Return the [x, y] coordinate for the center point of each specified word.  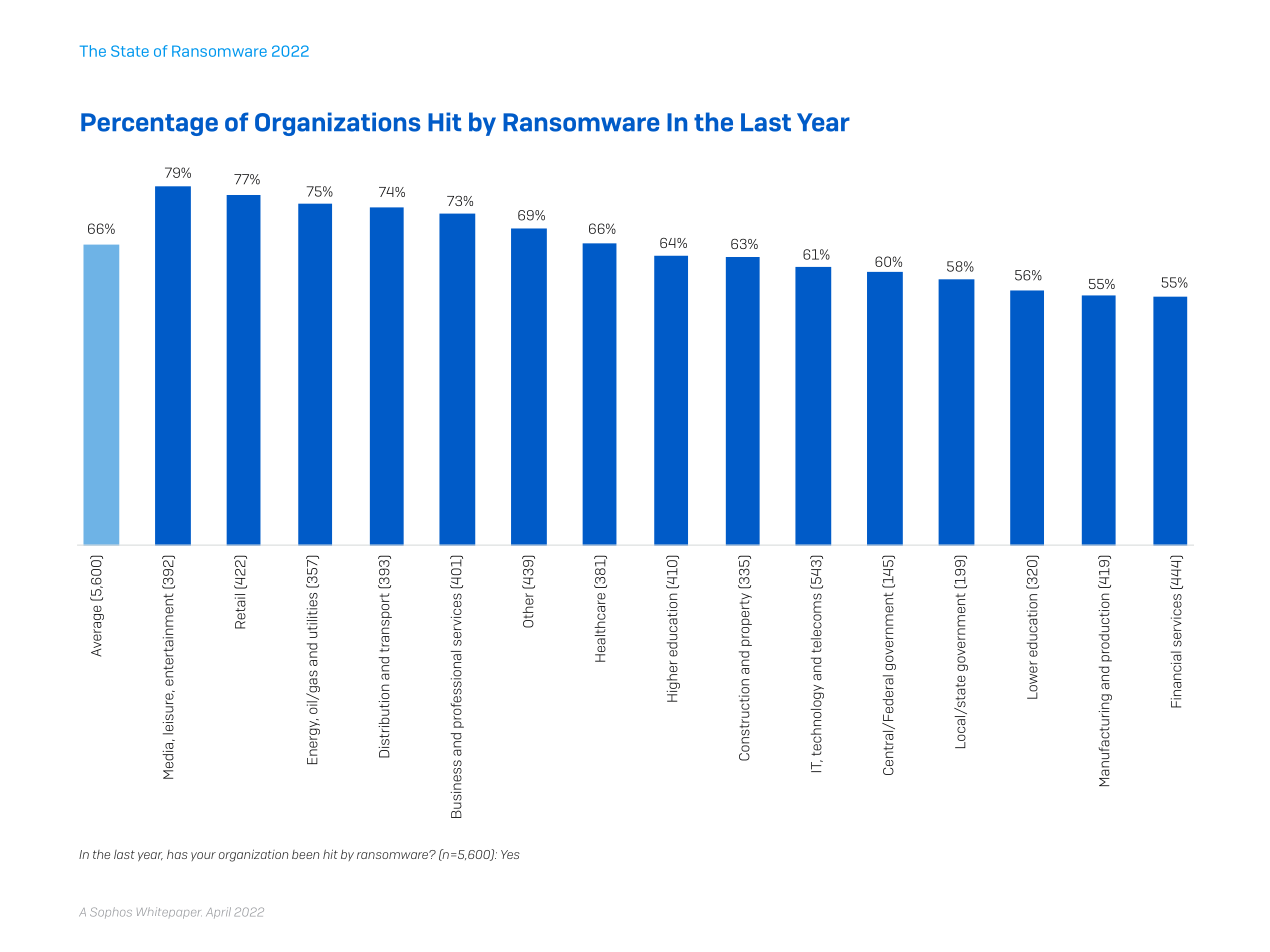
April [218, 912]
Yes [510, 854]
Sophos [111, 912]
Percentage [149, 124]
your [203, 856]
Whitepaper [169, 913]
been [305, 854]
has [177, 854]
